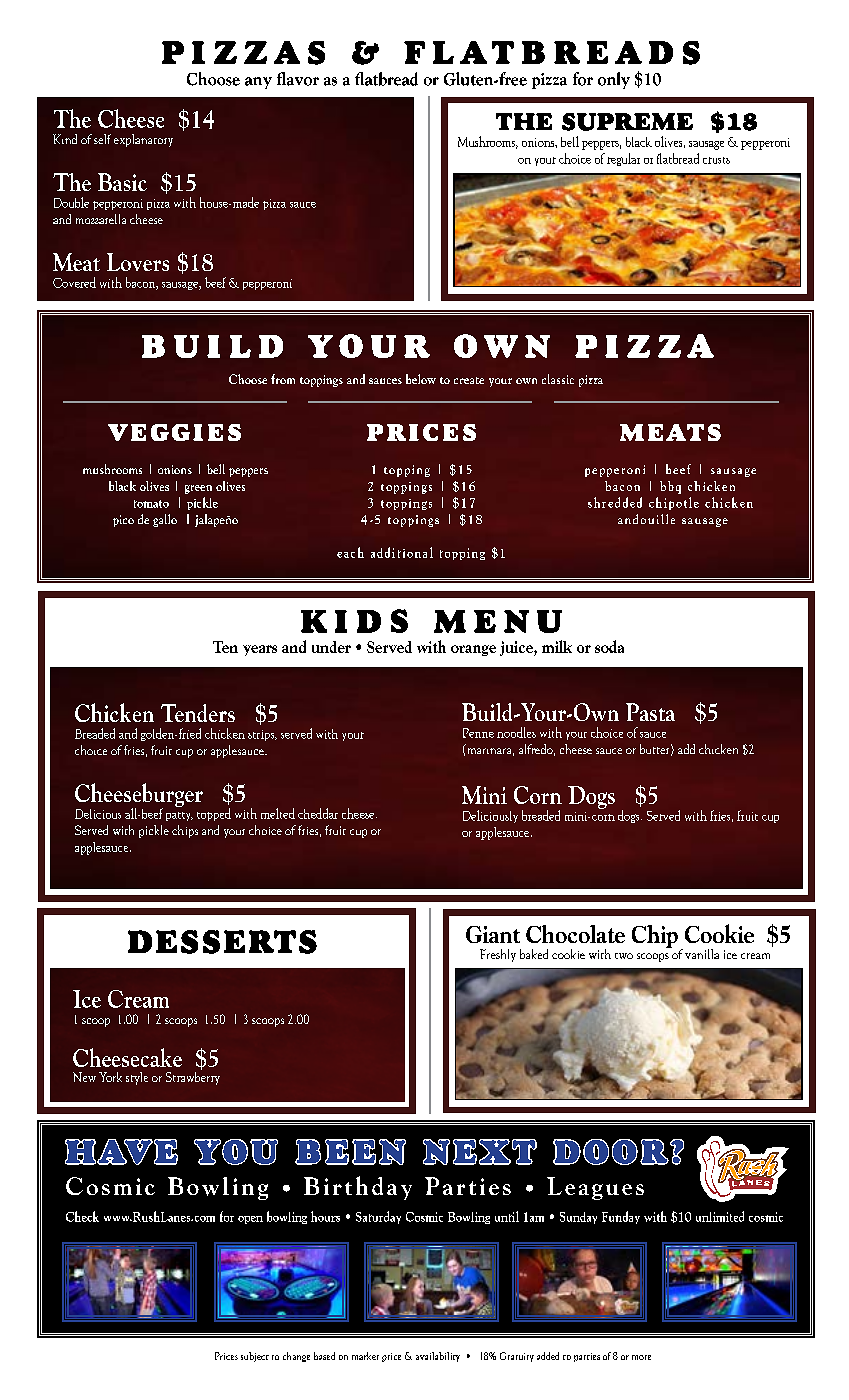 The height and width of the screenshot is (1400, 849). What do you see at coordinates (143, 140) in the screenshot?
I see `explanatory` at bounding box center [143, 140].
